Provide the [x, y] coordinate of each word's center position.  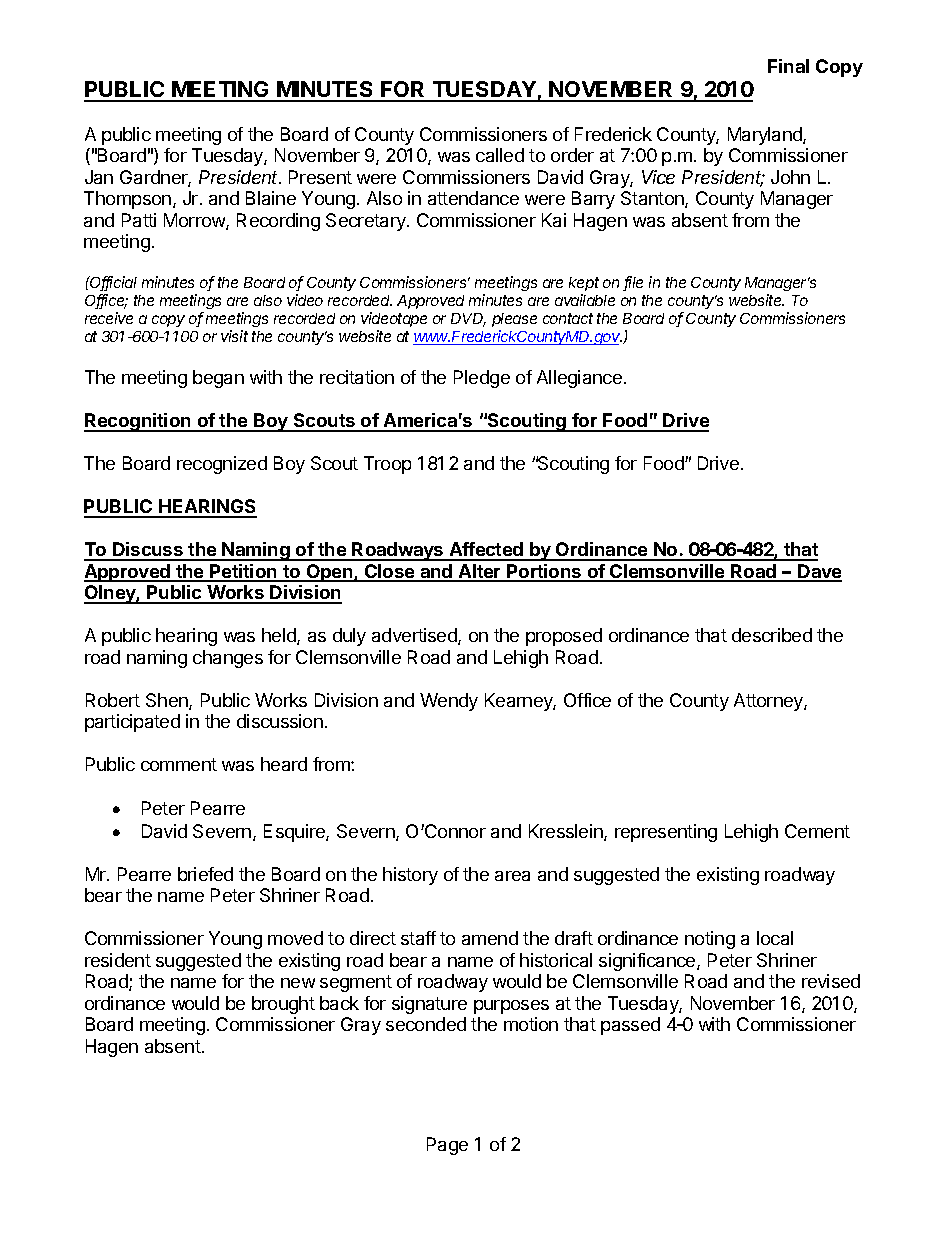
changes [228, 659]
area [512, 876]
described [772, 635]
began [218, 379]
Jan [99, 177]
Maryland [766, 136]
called [500, 155]
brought [283, 1005]
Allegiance [579, 379]
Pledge [482, 379]
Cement [817, 831]
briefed [205, 874]
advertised [415, 636]
